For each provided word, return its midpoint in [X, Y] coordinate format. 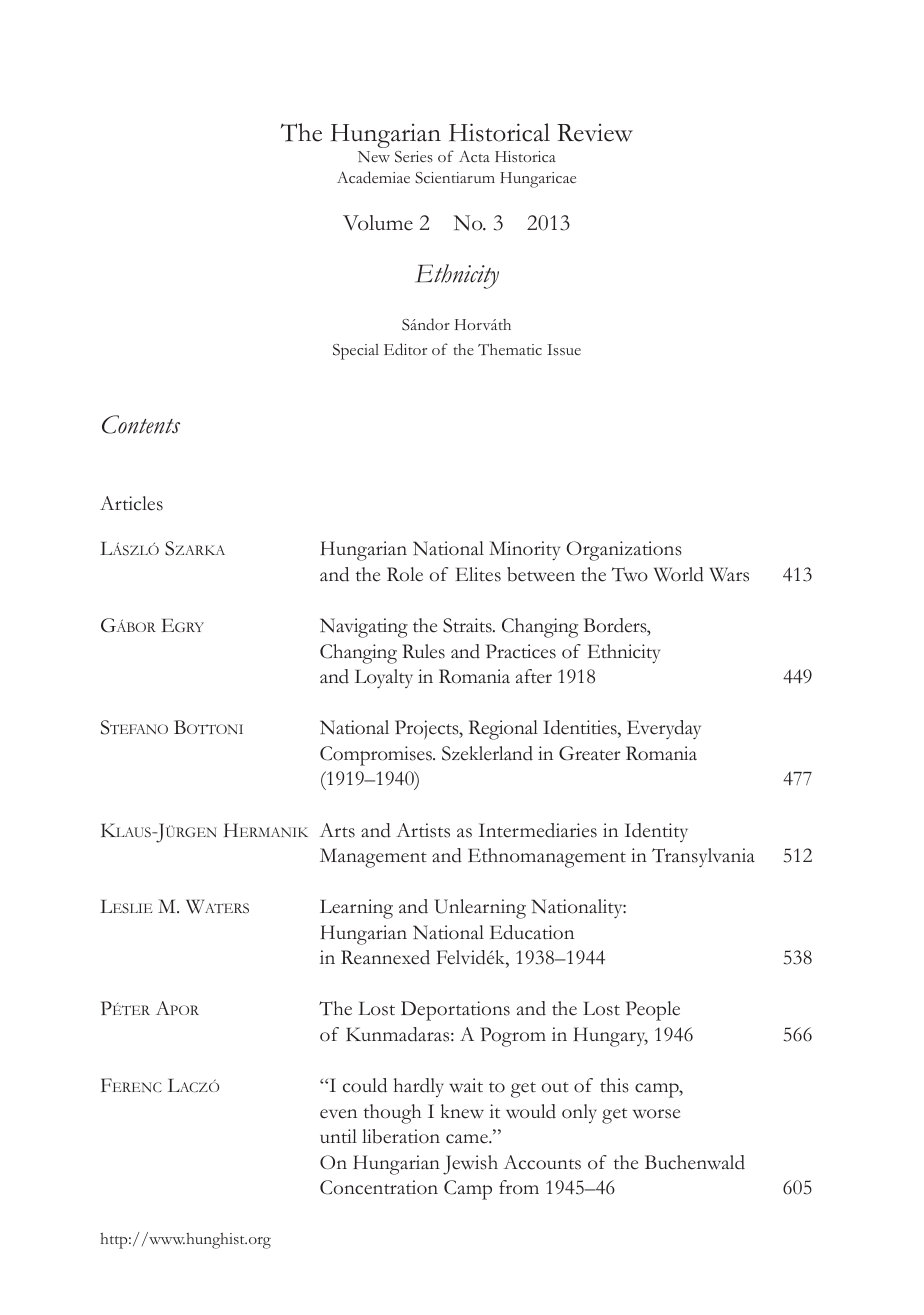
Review [595, 133]
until [338, 1136]
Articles [131, 503]
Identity [656, 832]
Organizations [624, 551]
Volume [378, 223]
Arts [337, 830]
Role [405, 574]
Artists [423, 830]
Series [414, 157]
